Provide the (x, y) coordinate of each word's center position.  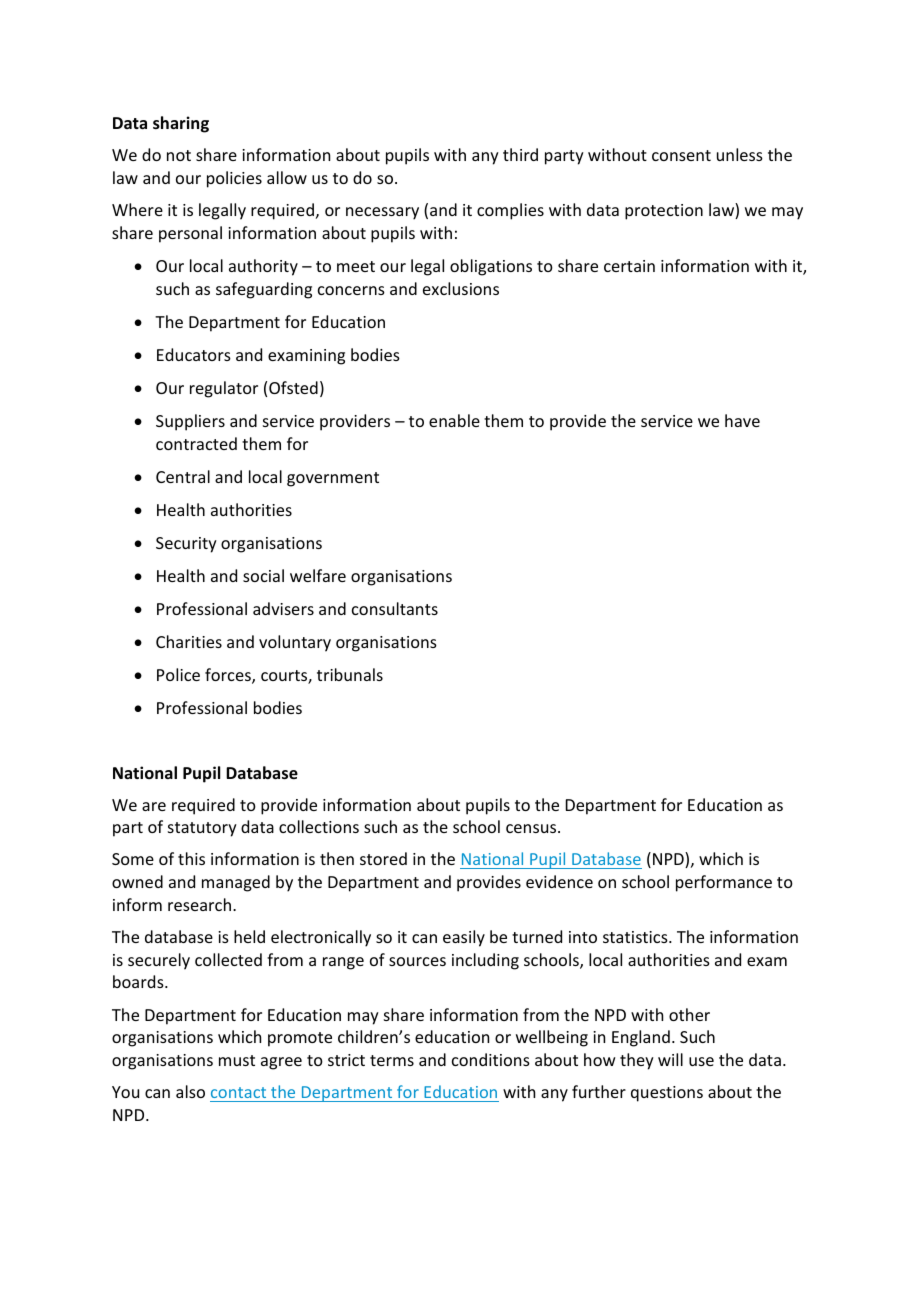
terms (392, 1060)
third (520, 154)
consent (681, 155)
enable (454, 420)
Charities (189, 641)
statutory (202, 829)
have (742, 420)
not (179, 155)
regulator (224, 389)
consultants (395, 608)
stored (383, 858)
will (670, 1059)
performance (724, 883)
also (190, 1091)
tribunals (350, 674)
